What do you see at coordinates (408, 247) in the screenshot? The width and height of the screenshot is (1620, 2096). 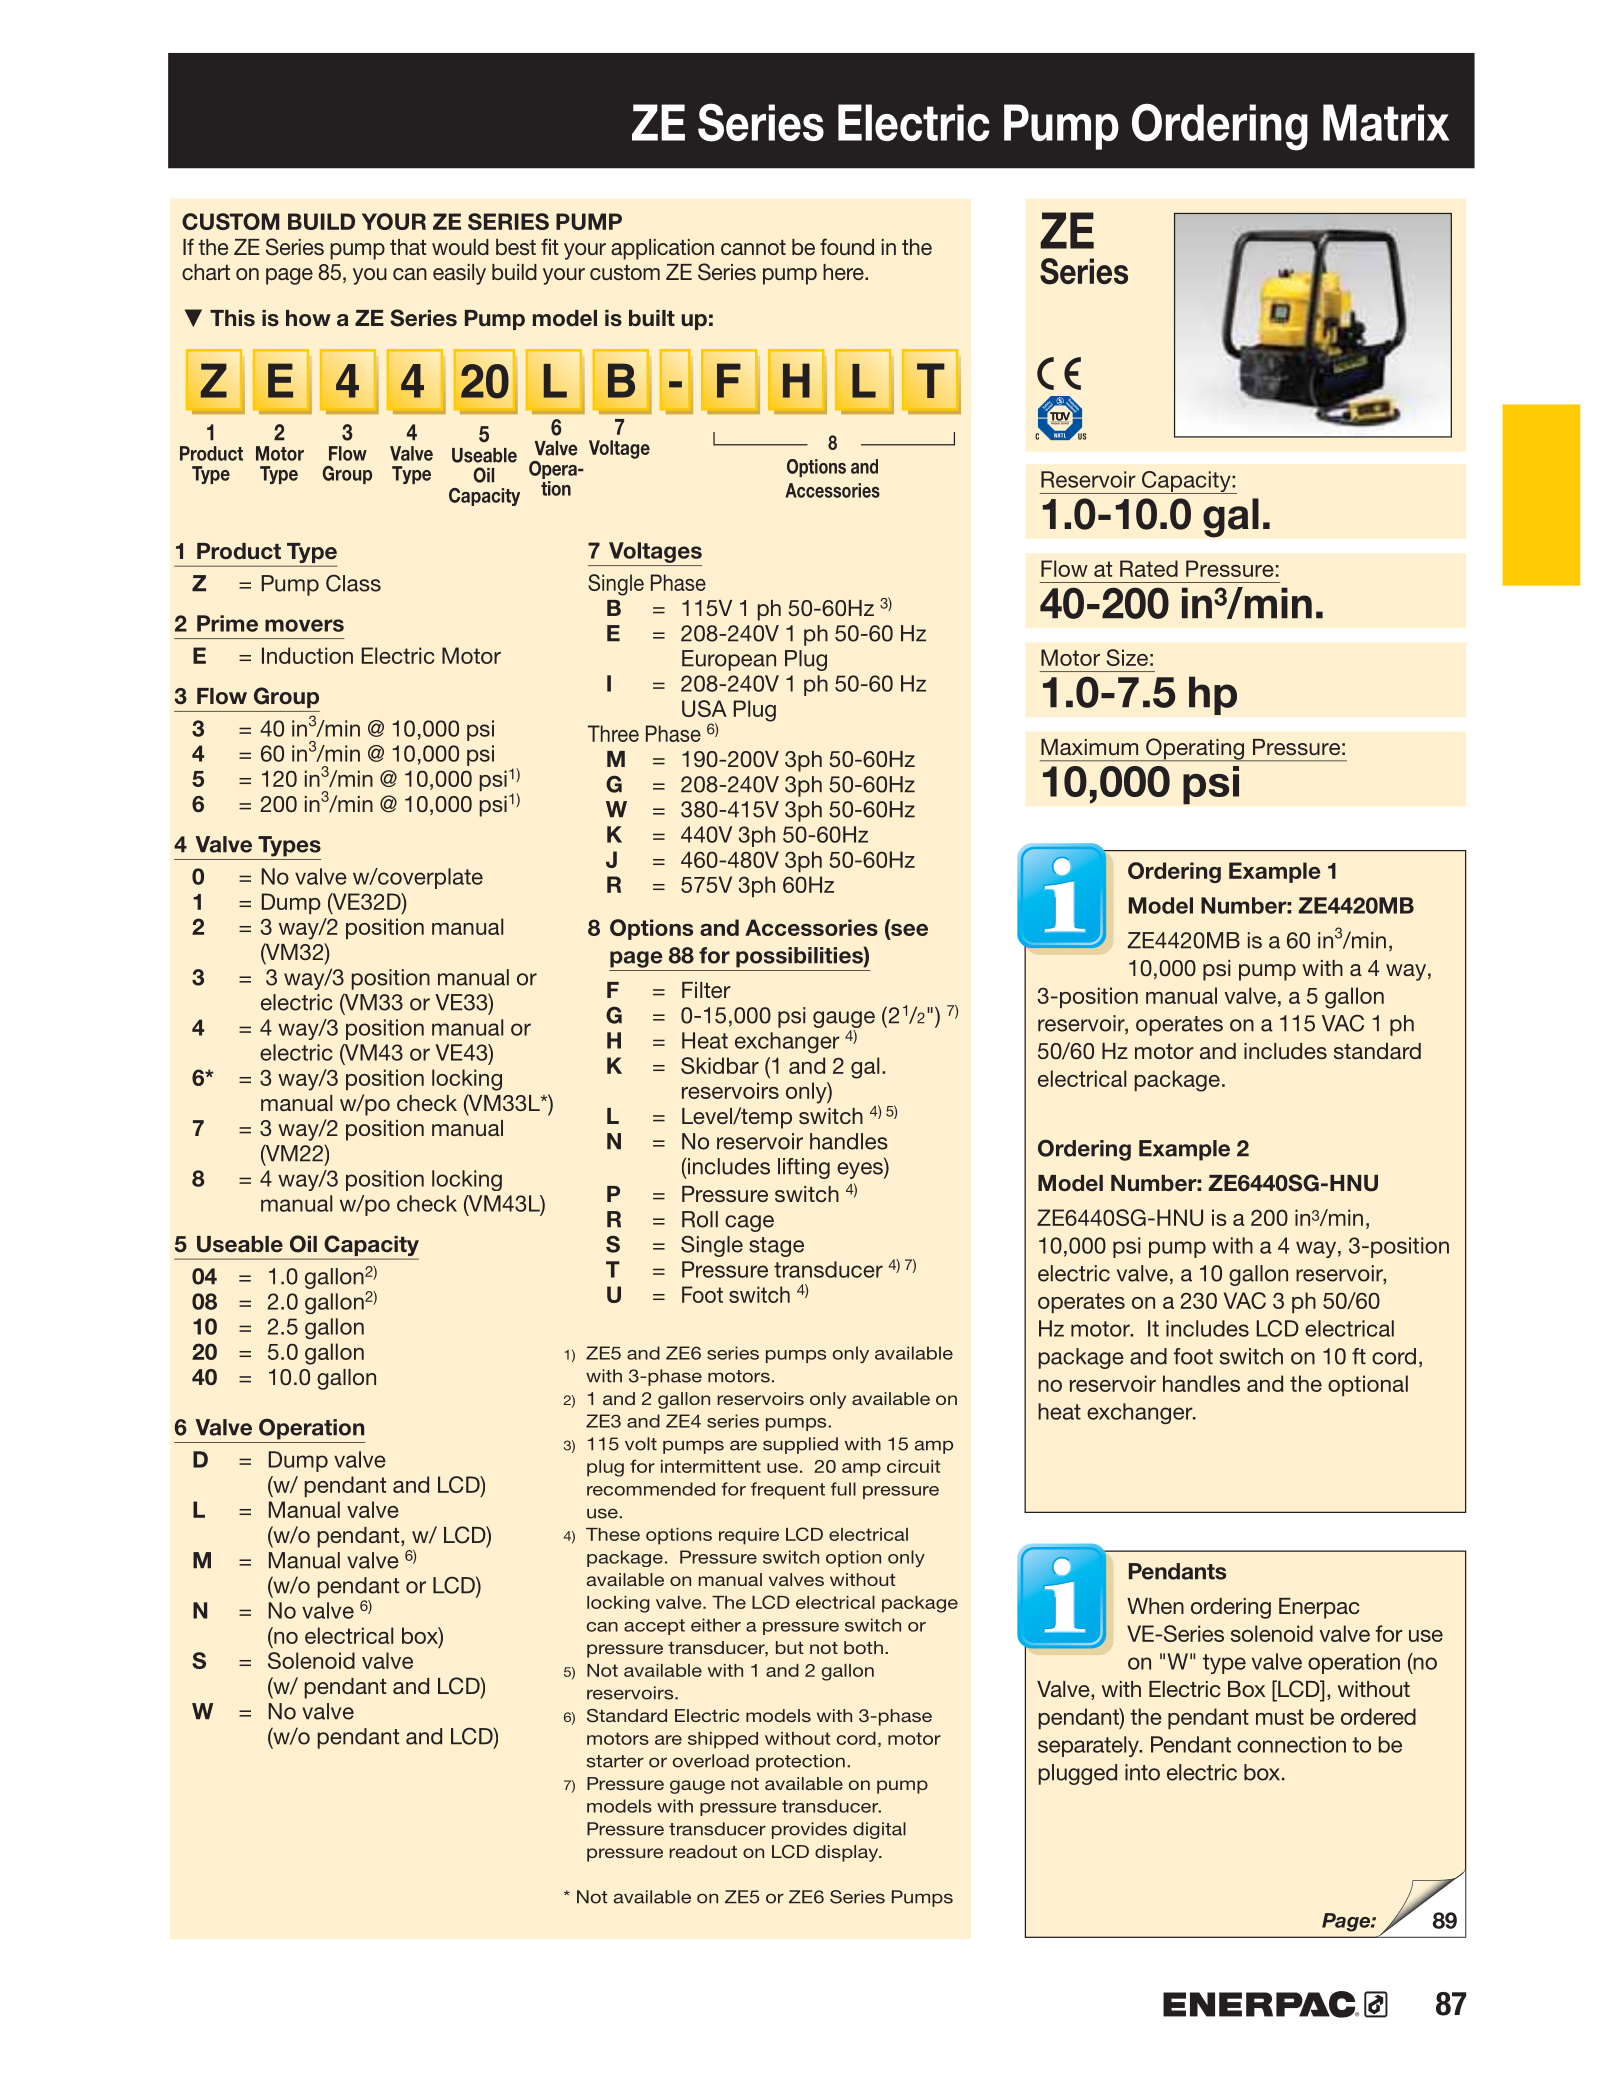 I see `that` at bounding box center [408, 247].
